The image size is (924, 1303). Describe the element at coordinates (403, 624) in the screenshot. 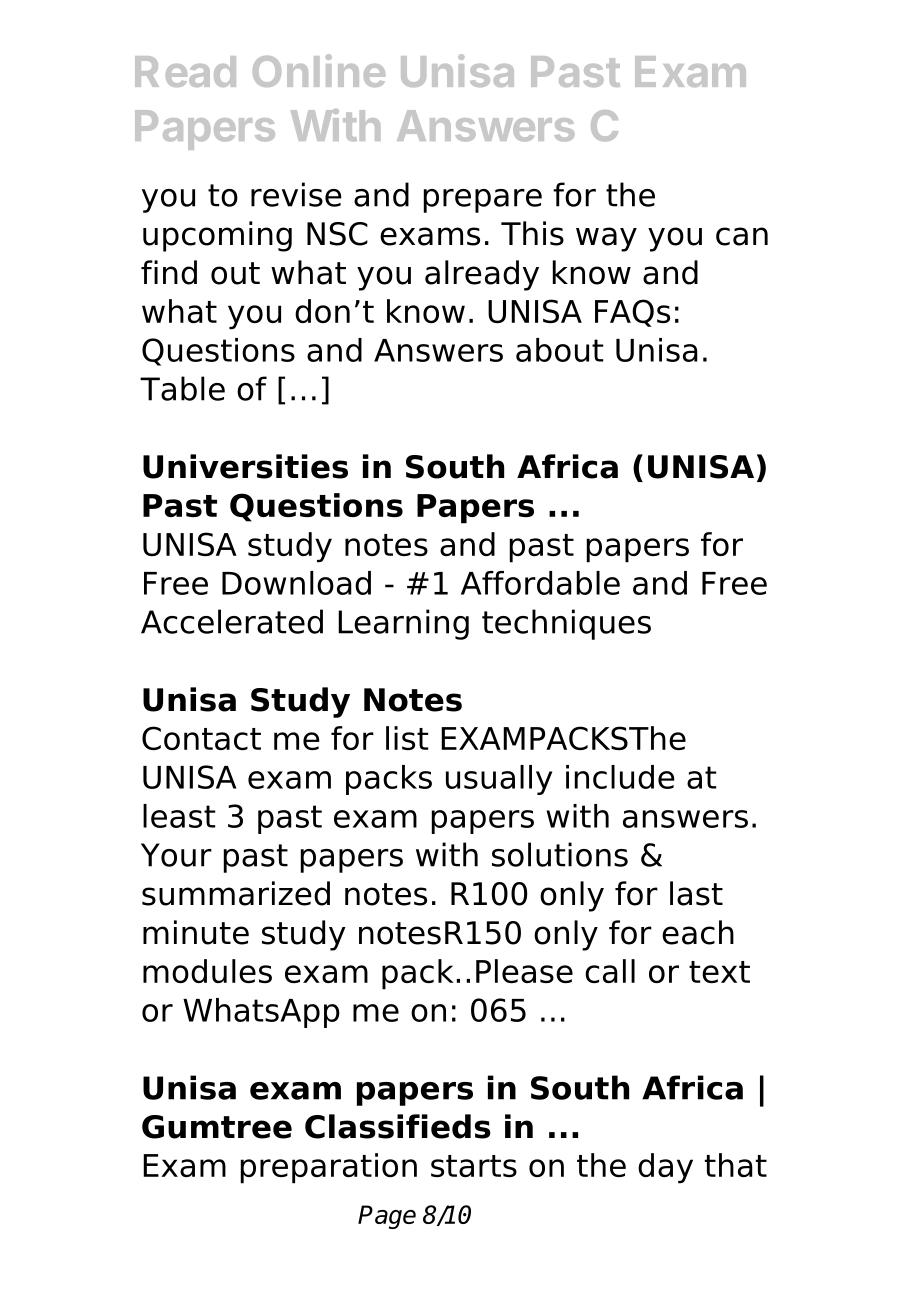

I see `Learning` at that location.
